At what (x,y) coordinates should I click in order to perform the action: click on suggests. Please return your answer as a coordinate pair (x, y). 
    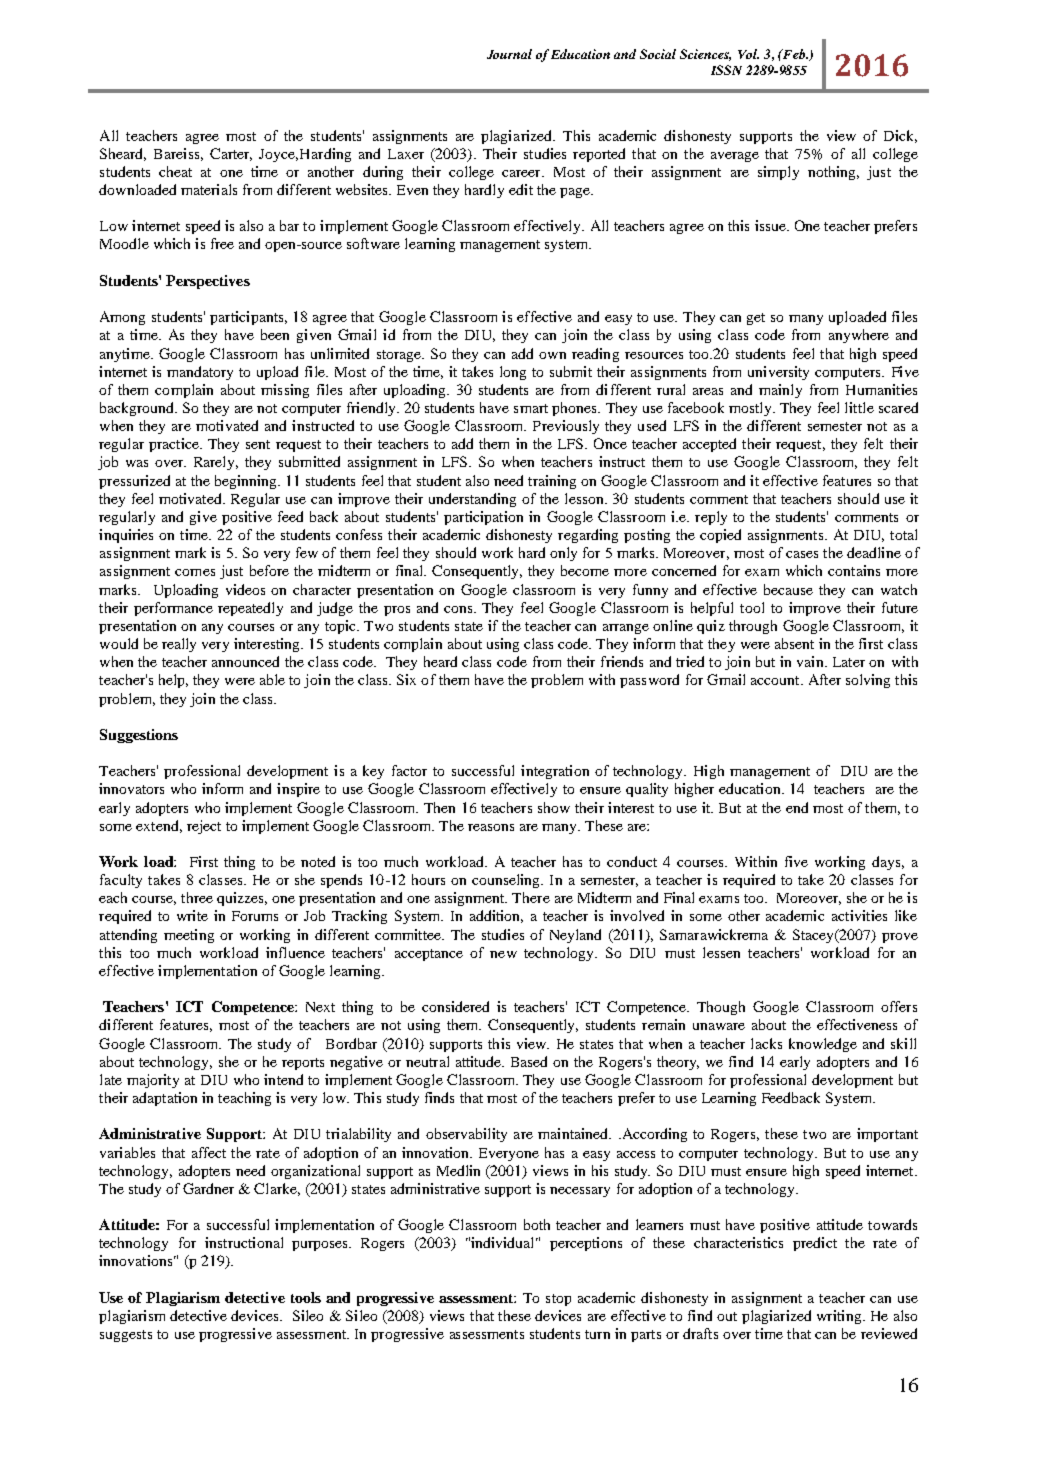
    Looking at the image, I should click on (126, 1336).
